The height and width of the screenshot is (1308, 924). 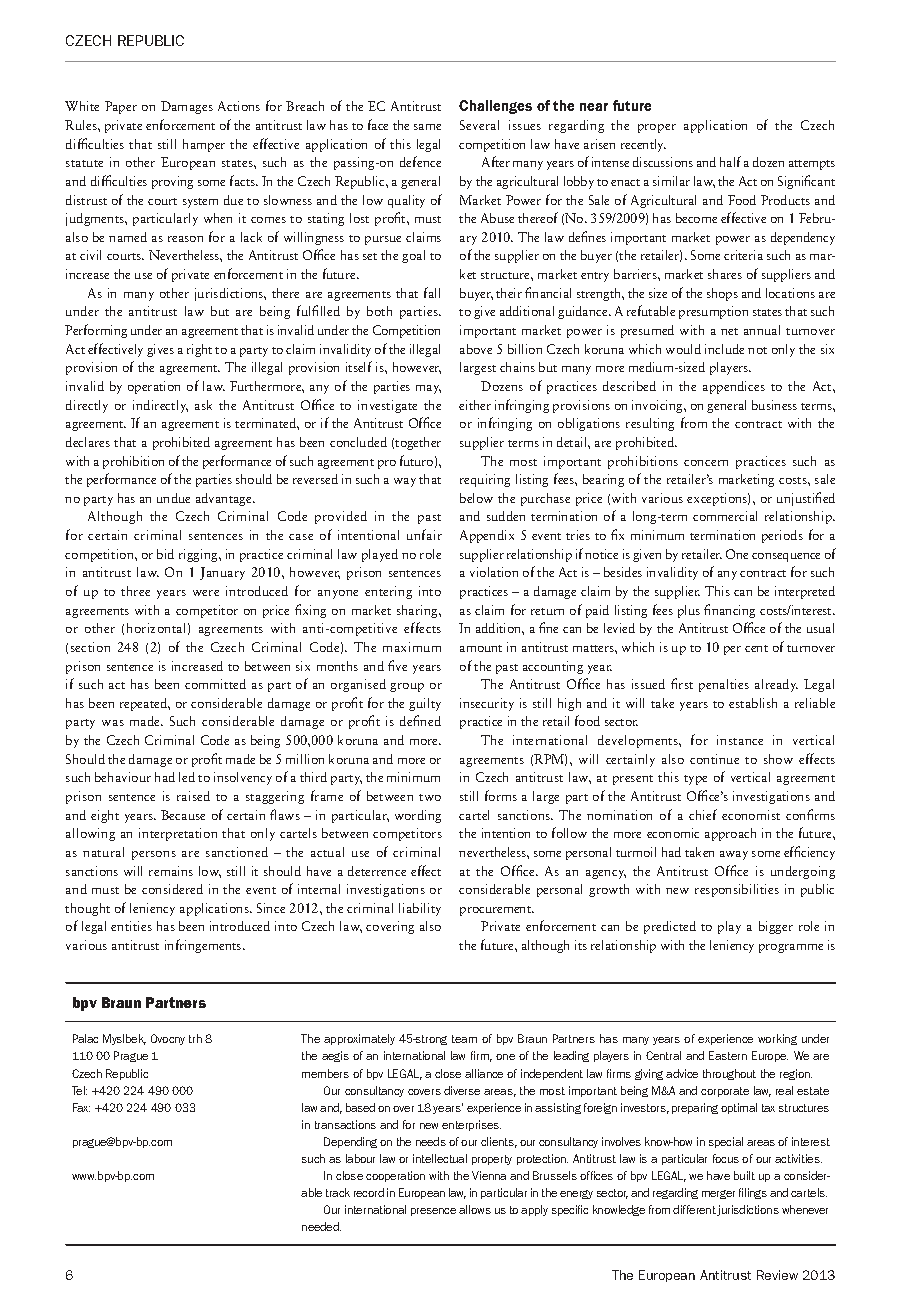 I want to click on presence, so click(x=433, y=1212).
